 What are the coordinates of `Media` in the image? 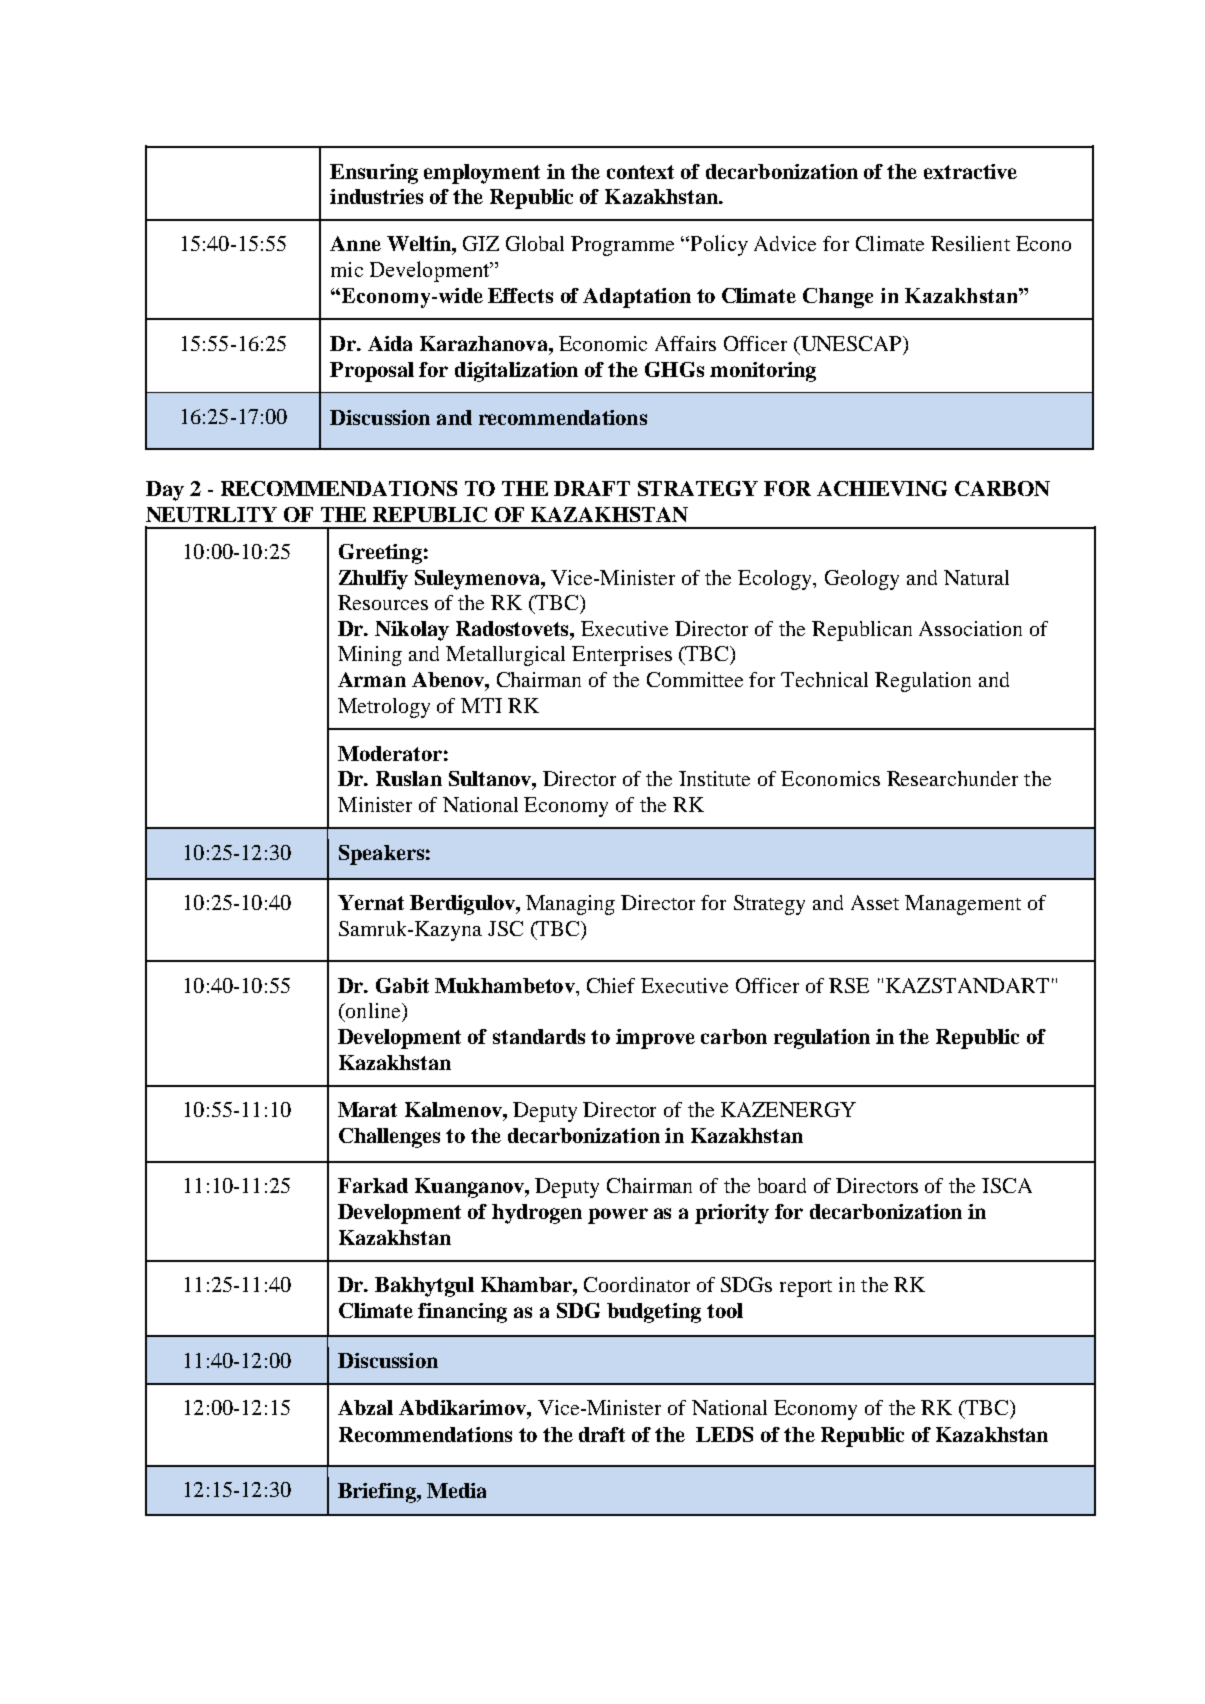 It's located at (456, 1490).
